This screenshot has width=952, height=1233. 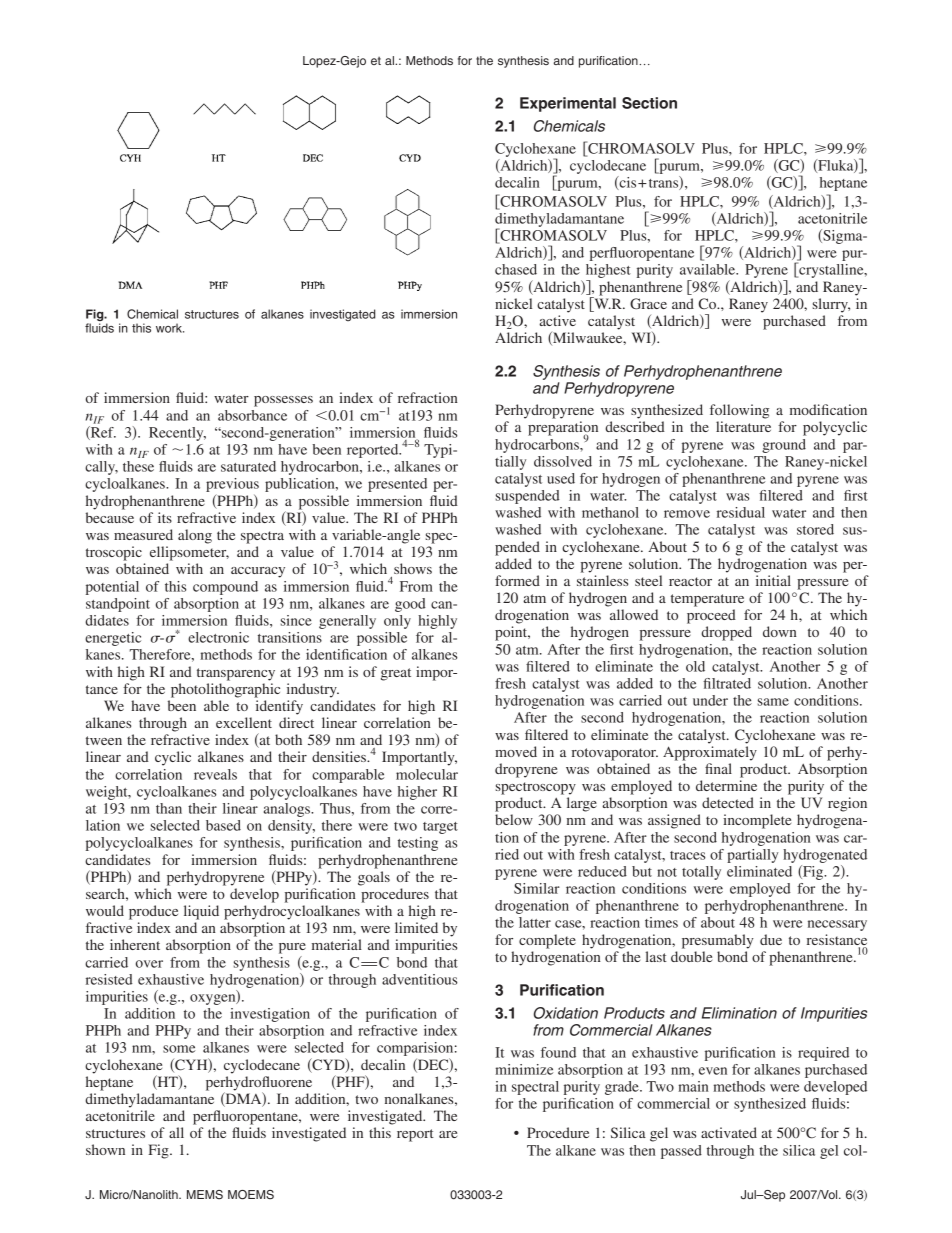 What do you see at coordinates (232, 486) in the screenshot?
I see `previous` at bounding box center [232, 486].
